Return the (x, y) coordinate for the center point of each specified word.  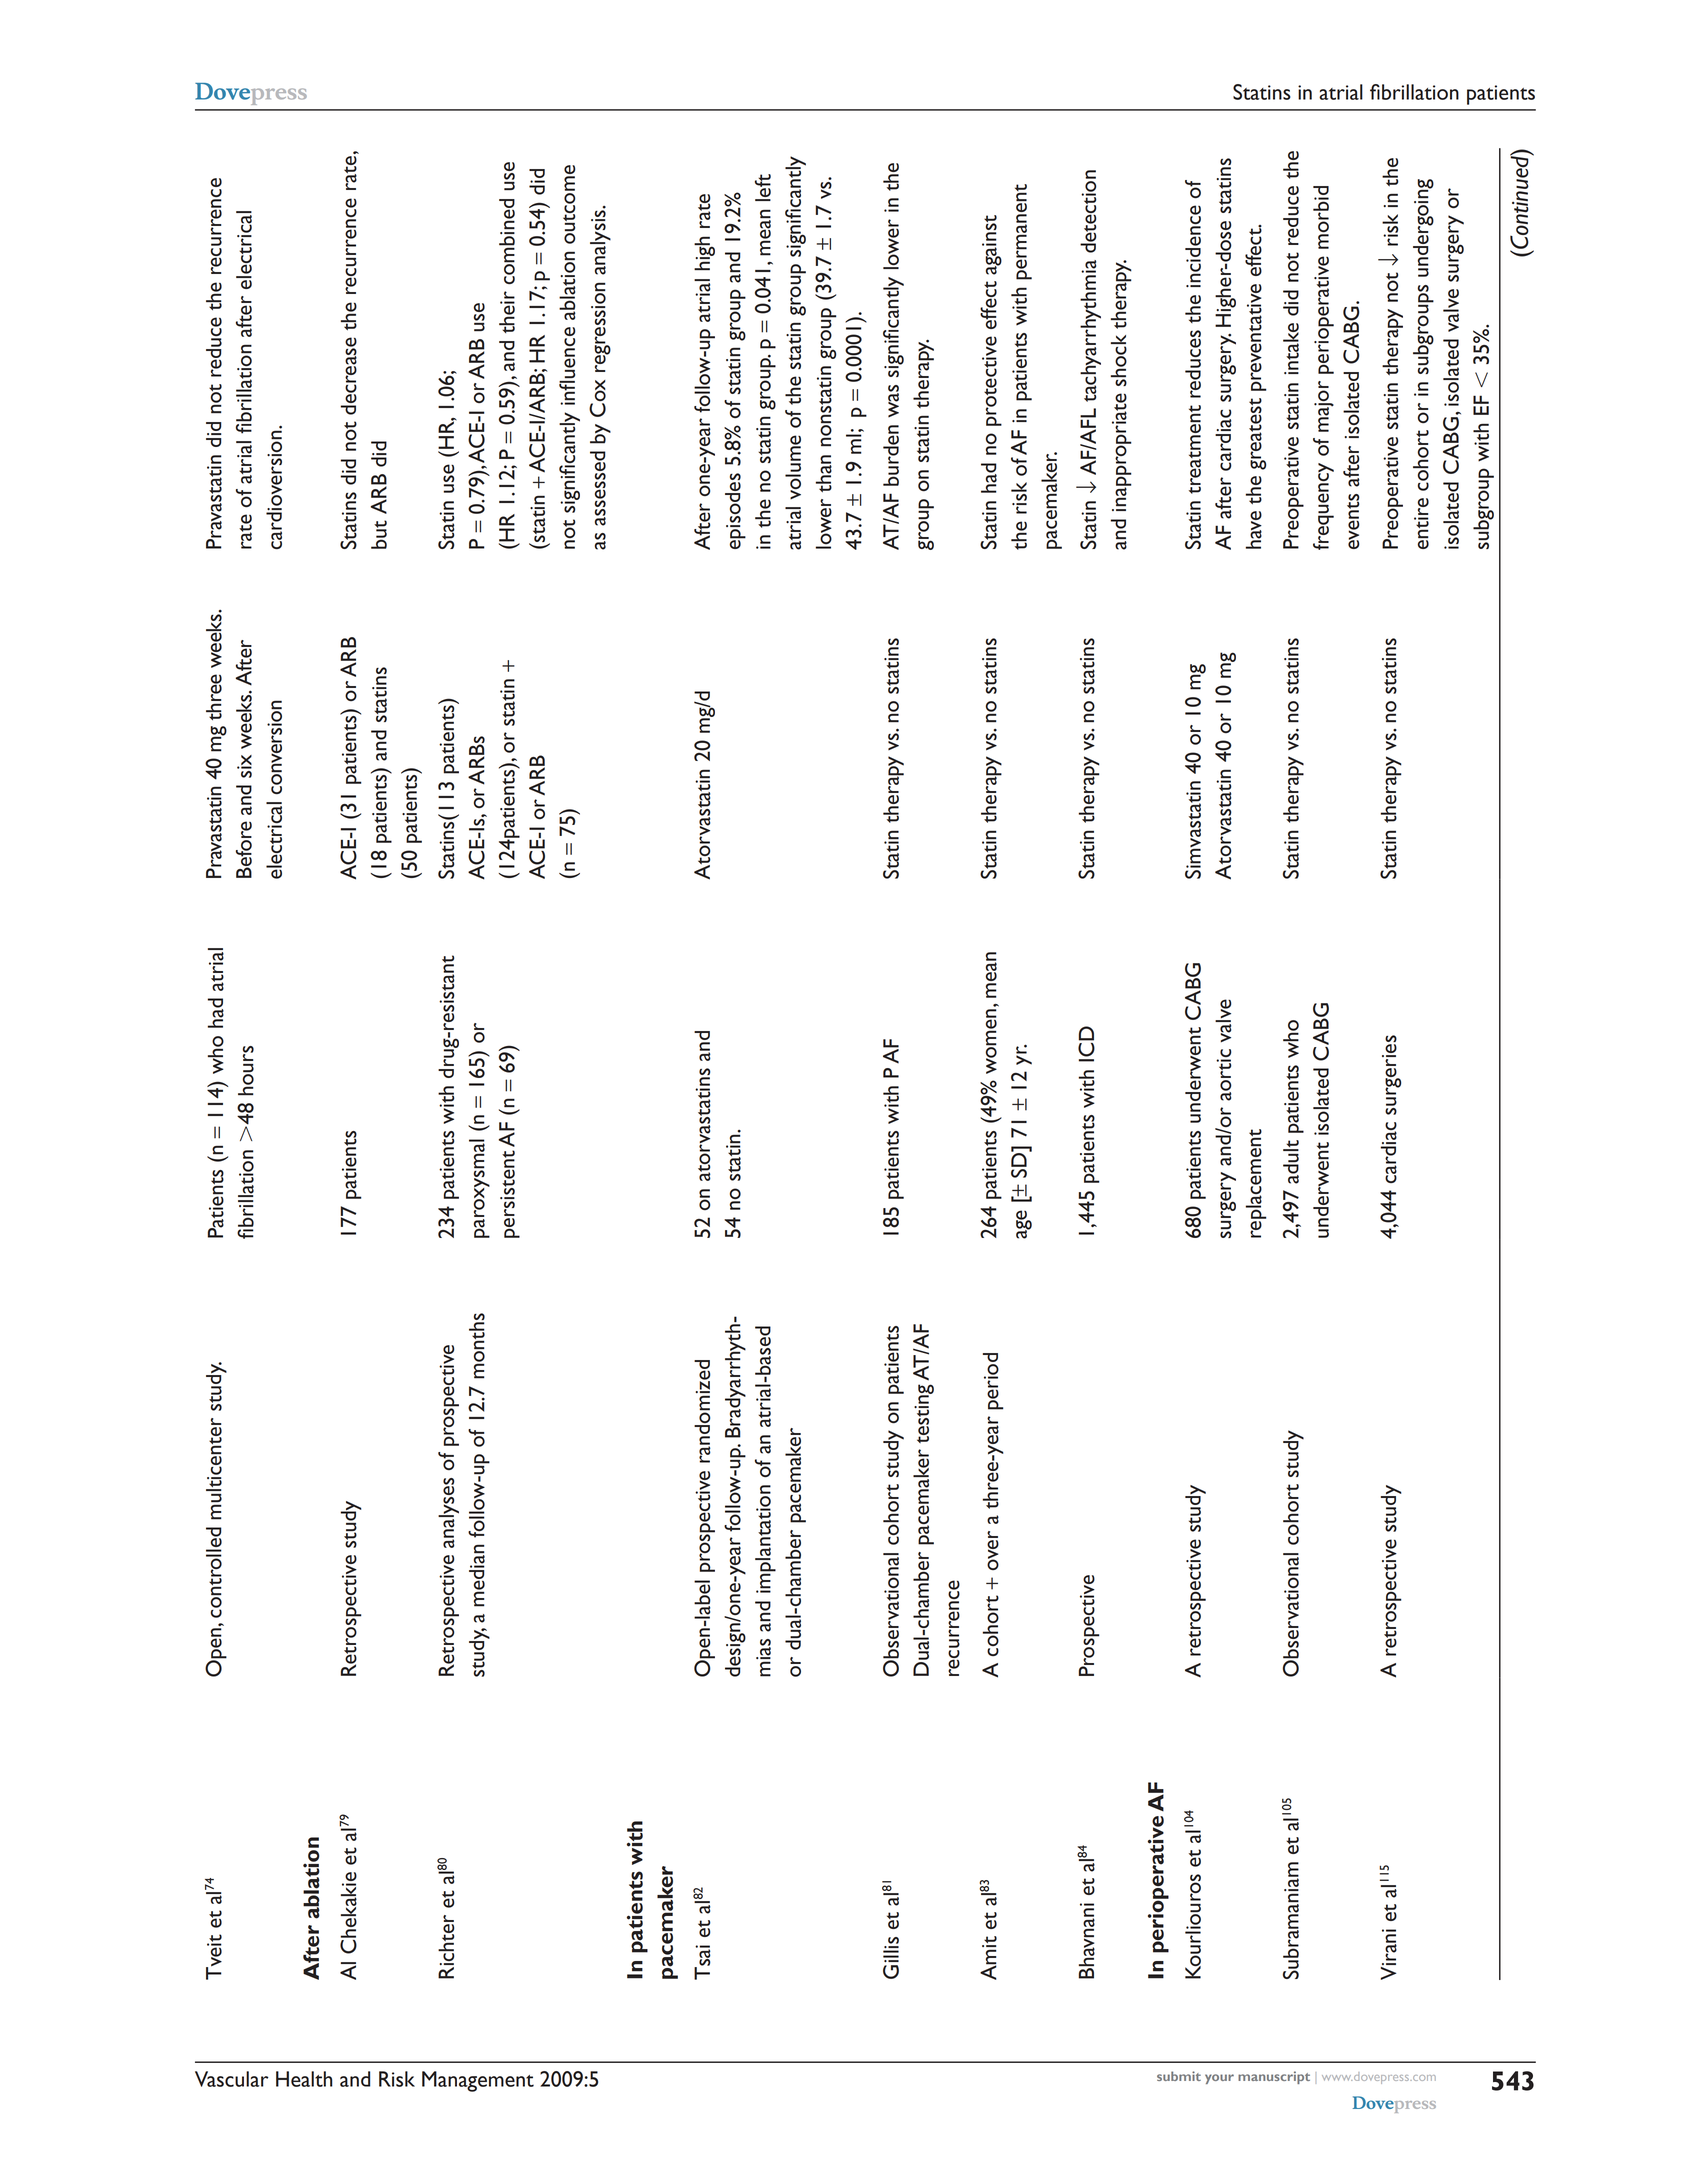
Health (304, 2079)
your (1219, 2079)
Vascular (232, 2079)
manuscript (1274, 2077)
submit (1179, 2076)
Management (478, 2081)
